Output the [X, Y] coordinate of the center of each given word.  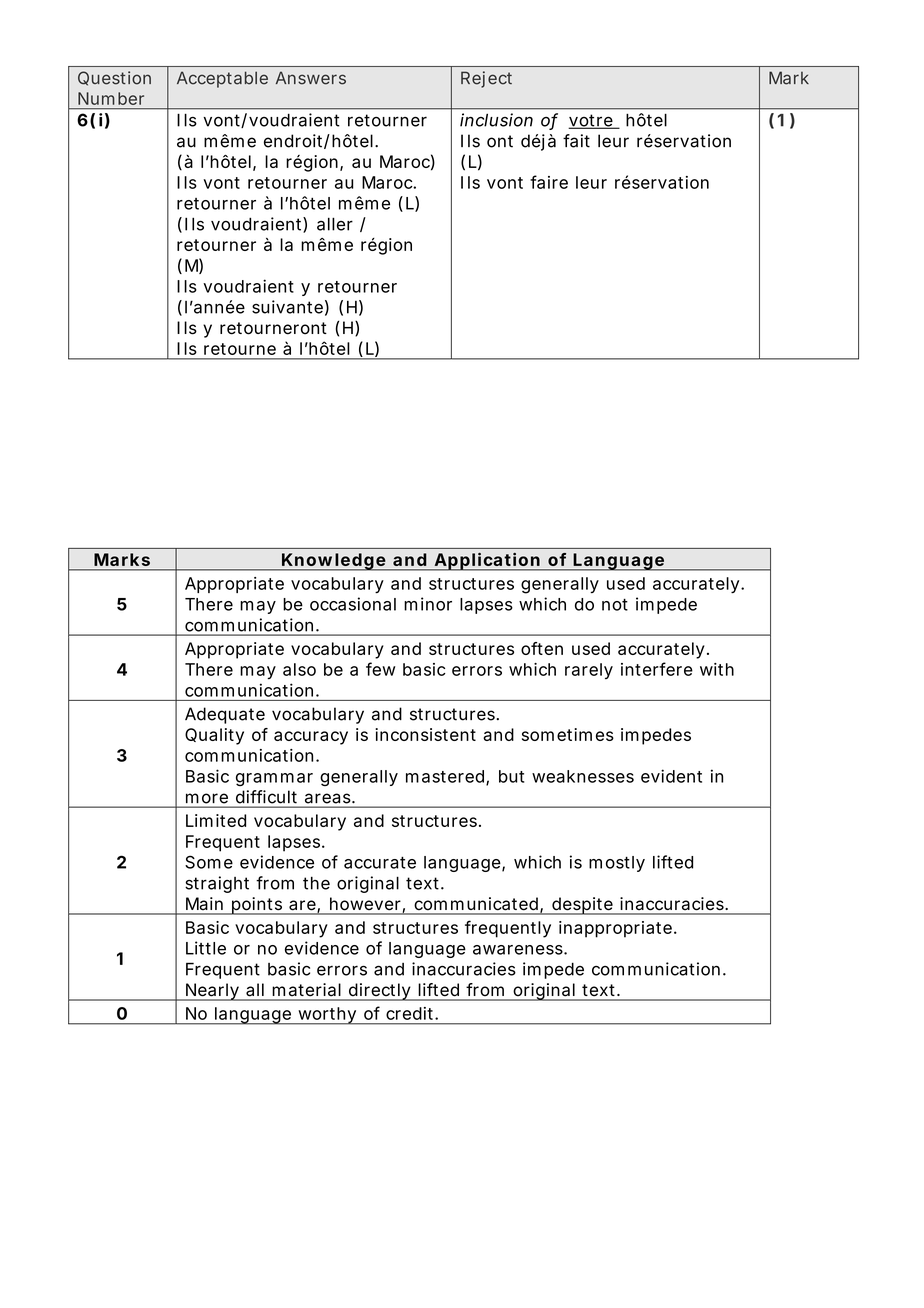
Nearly [212, 992]
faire [549, 182]
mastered [445, 776]
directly [379, 992]
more [207, 798]
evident [671, 776]
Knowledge [333, 562]
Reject [486, 79]
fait [576, 141]
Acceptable [222, 79]
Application [486, 561]
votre [591, 121]
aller [335, 224]
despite [582, 906]
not [615, 605]
